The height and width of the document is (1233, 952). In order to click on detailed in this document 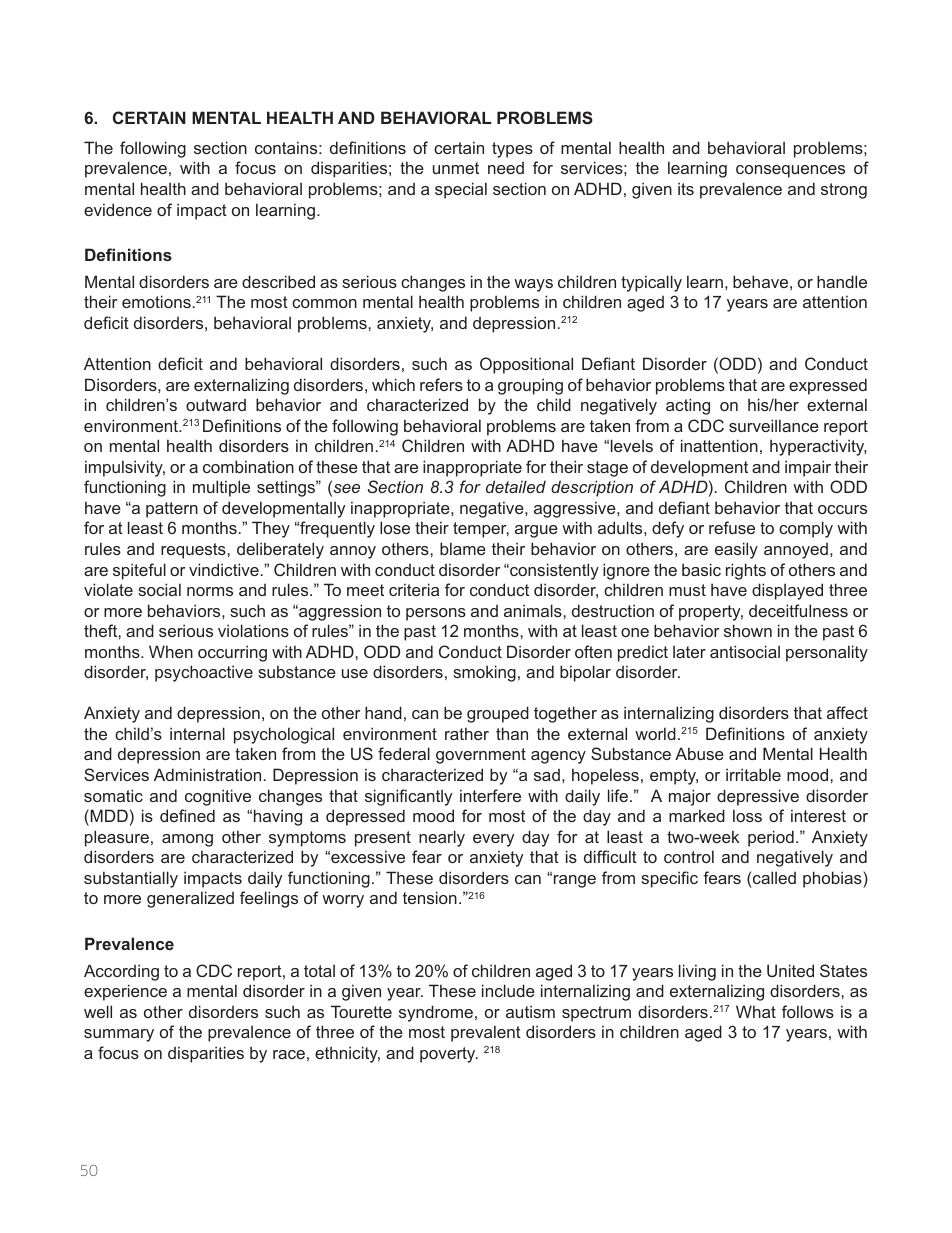, I will do `click(516, 486)`.
